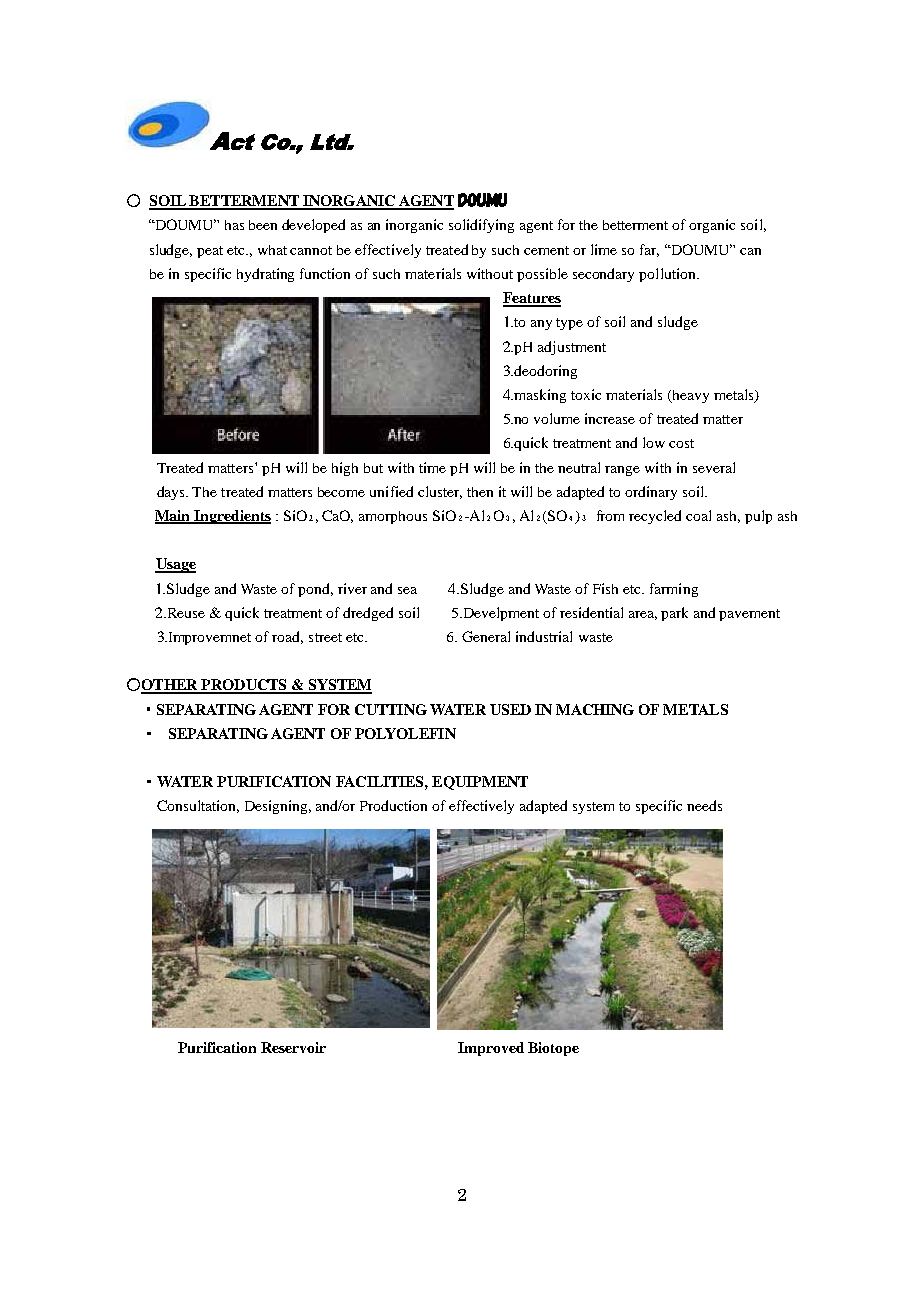 This screenshot has height=1308, width=924. Describe the element at coordinates (272, 250) in the screenshot. I see `what` at that location.
